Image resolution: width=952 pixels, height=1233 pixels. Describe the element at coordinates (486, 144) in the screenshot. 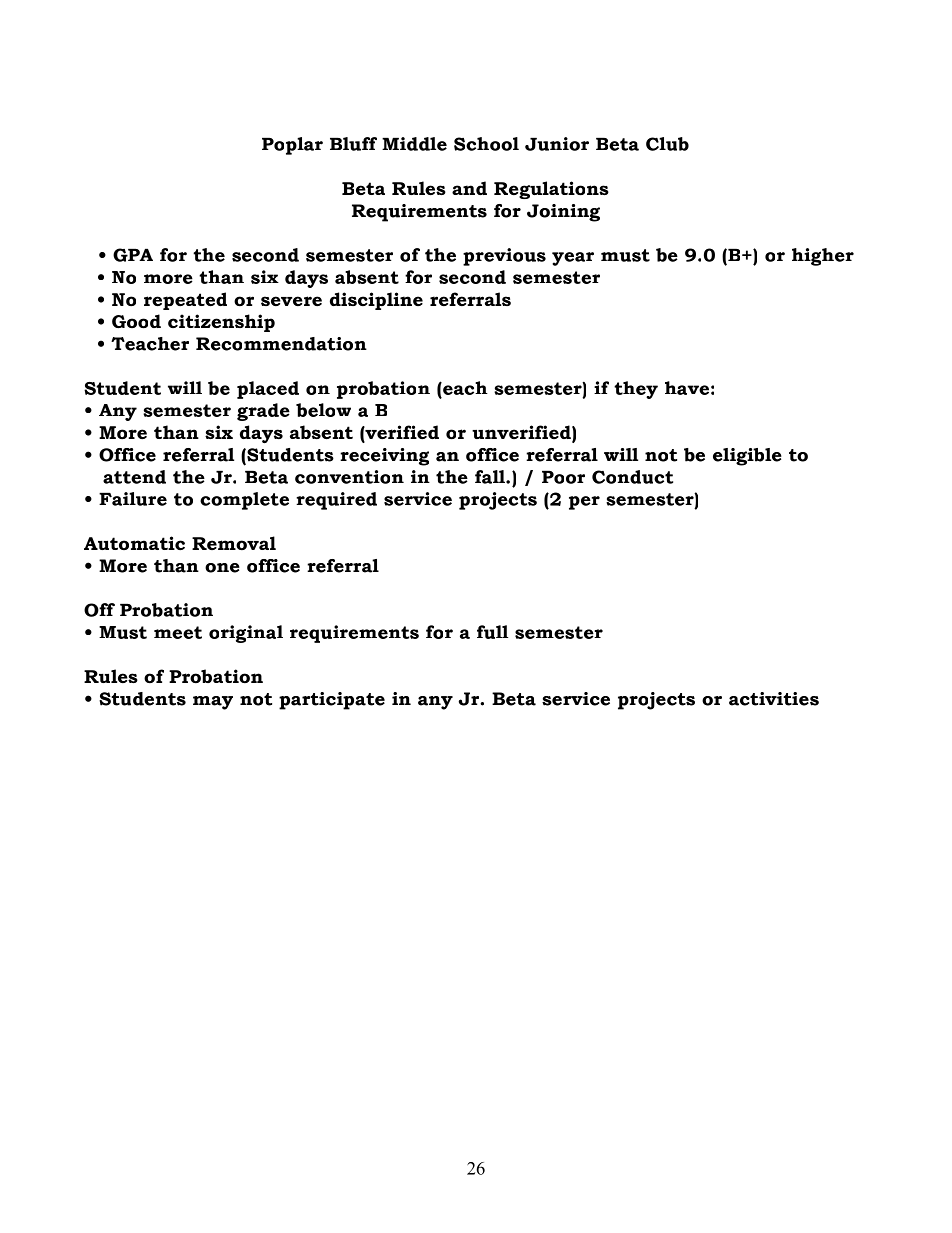

I see `School` at that location.
